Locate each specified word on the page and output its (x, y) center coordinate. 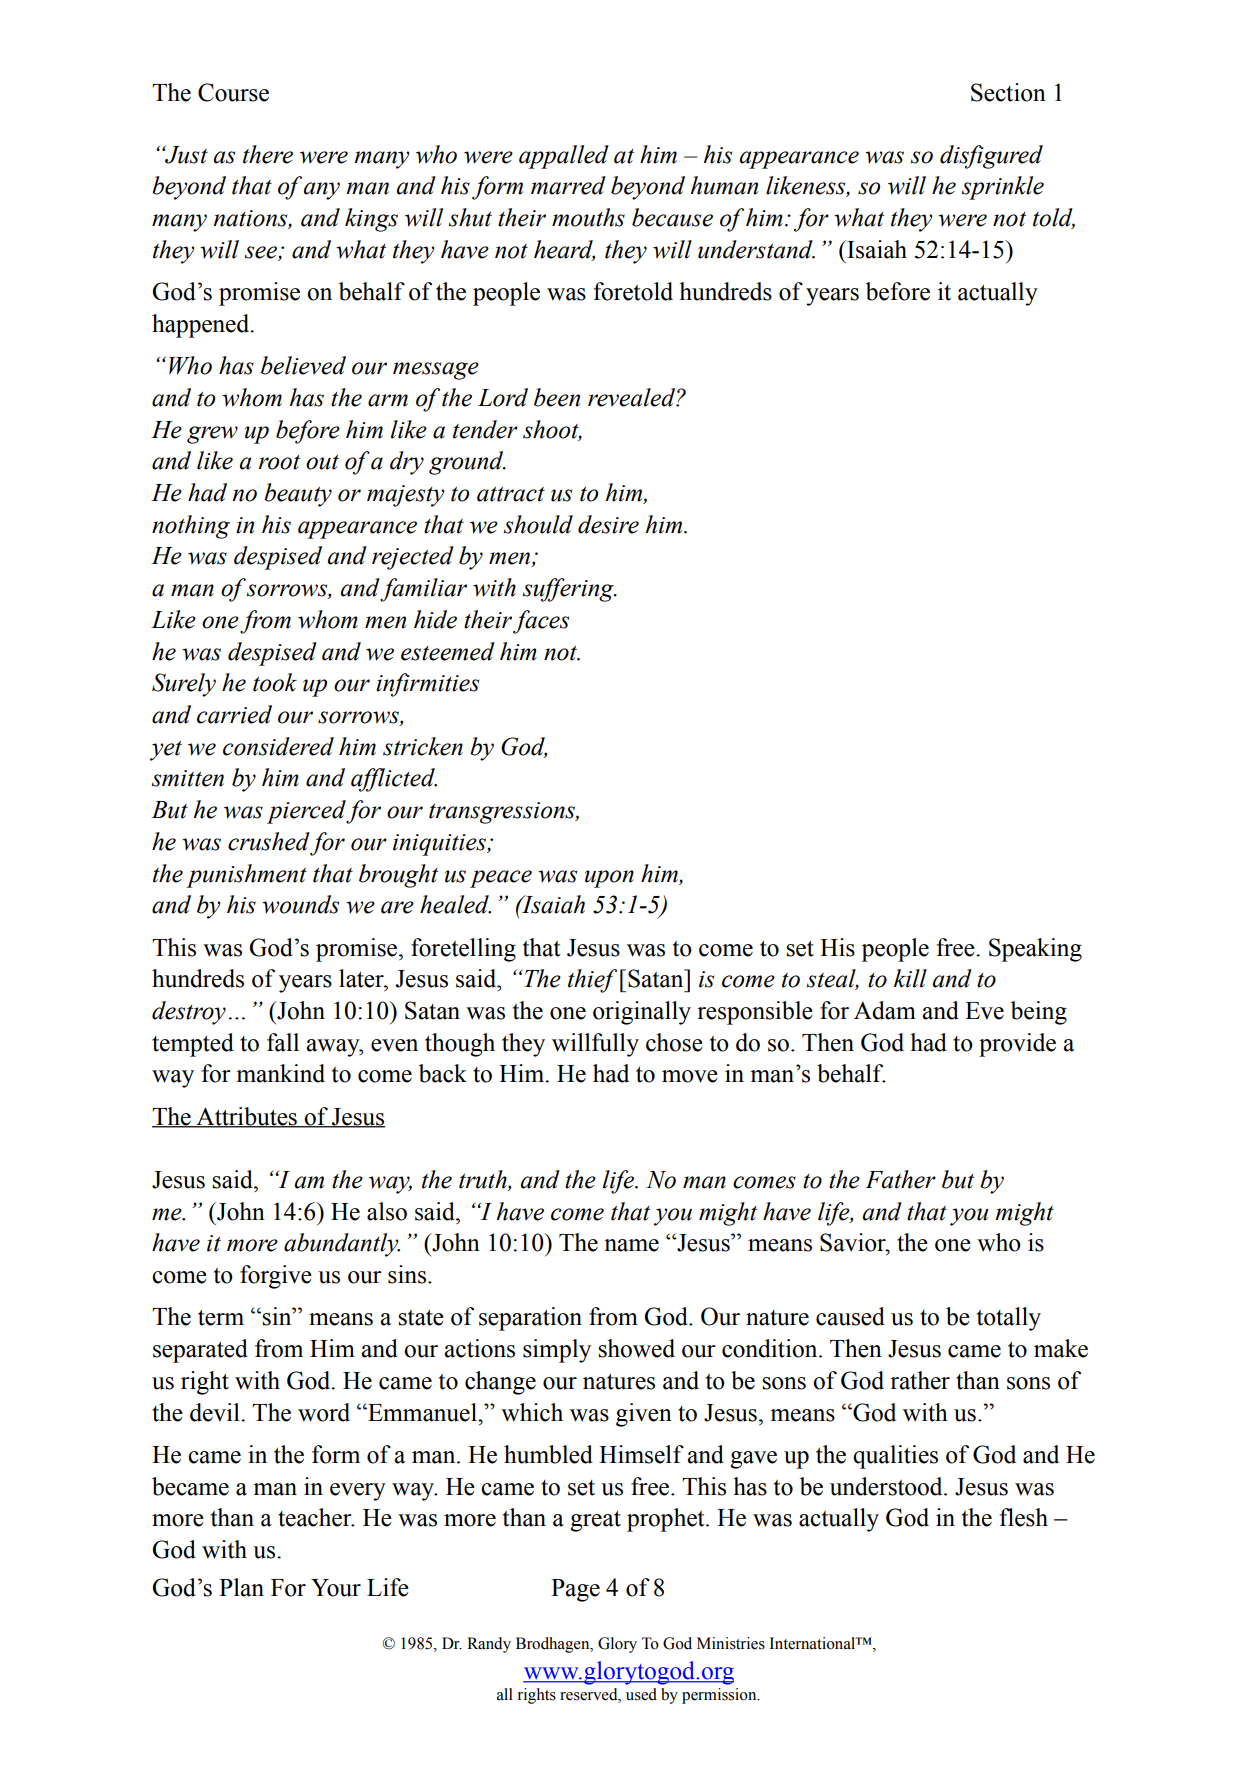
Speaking (1035, 950)
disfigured (991, 157)
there (268, 154)
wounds (300, 904)
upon (609, 879)
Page (575, 1590)
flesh (1023, 1517)
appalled (564, 157)
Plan (241, 1587)
